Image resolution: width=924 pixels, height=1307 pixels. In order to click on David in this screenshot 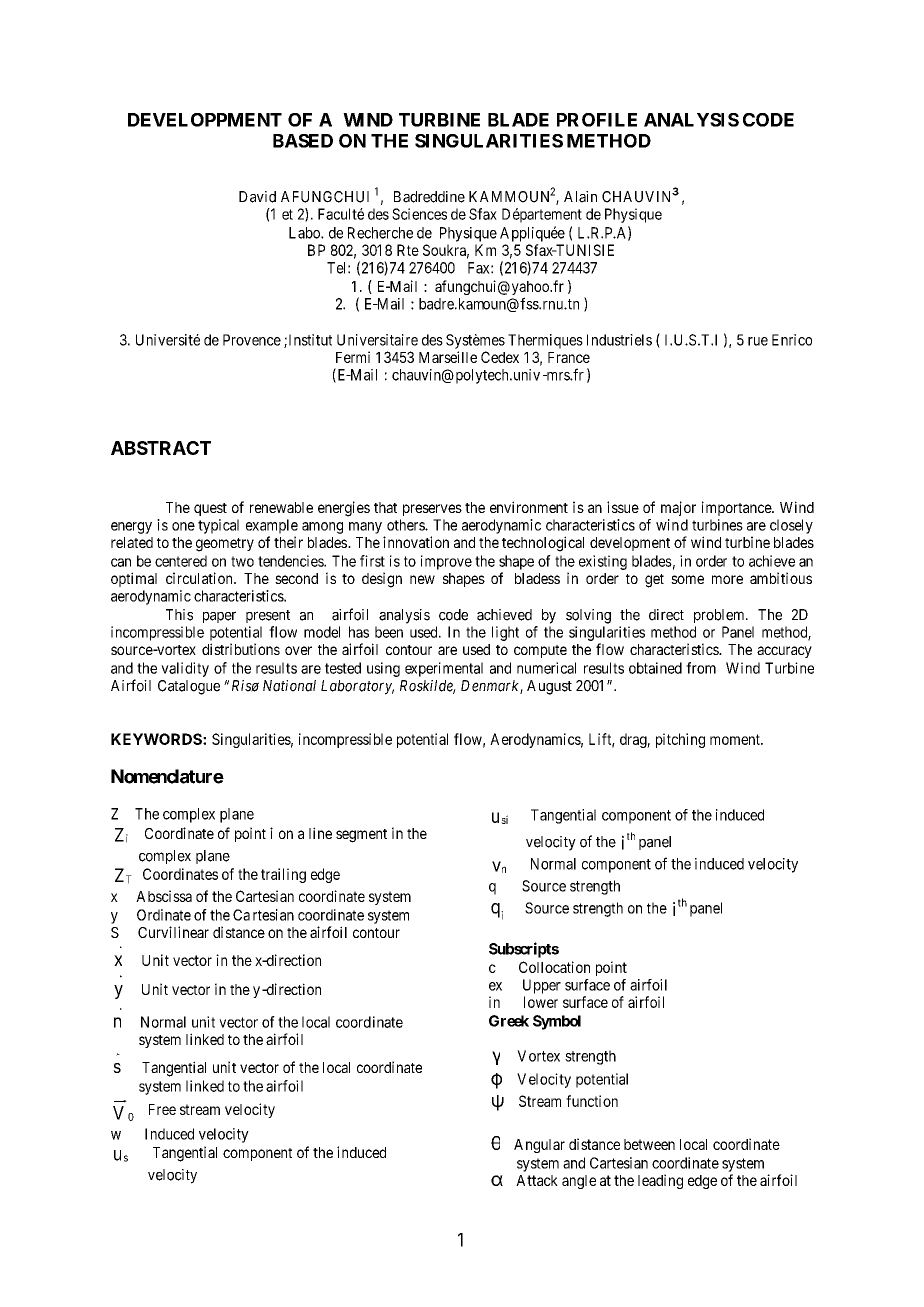, I will do `click(257, 197)`.
